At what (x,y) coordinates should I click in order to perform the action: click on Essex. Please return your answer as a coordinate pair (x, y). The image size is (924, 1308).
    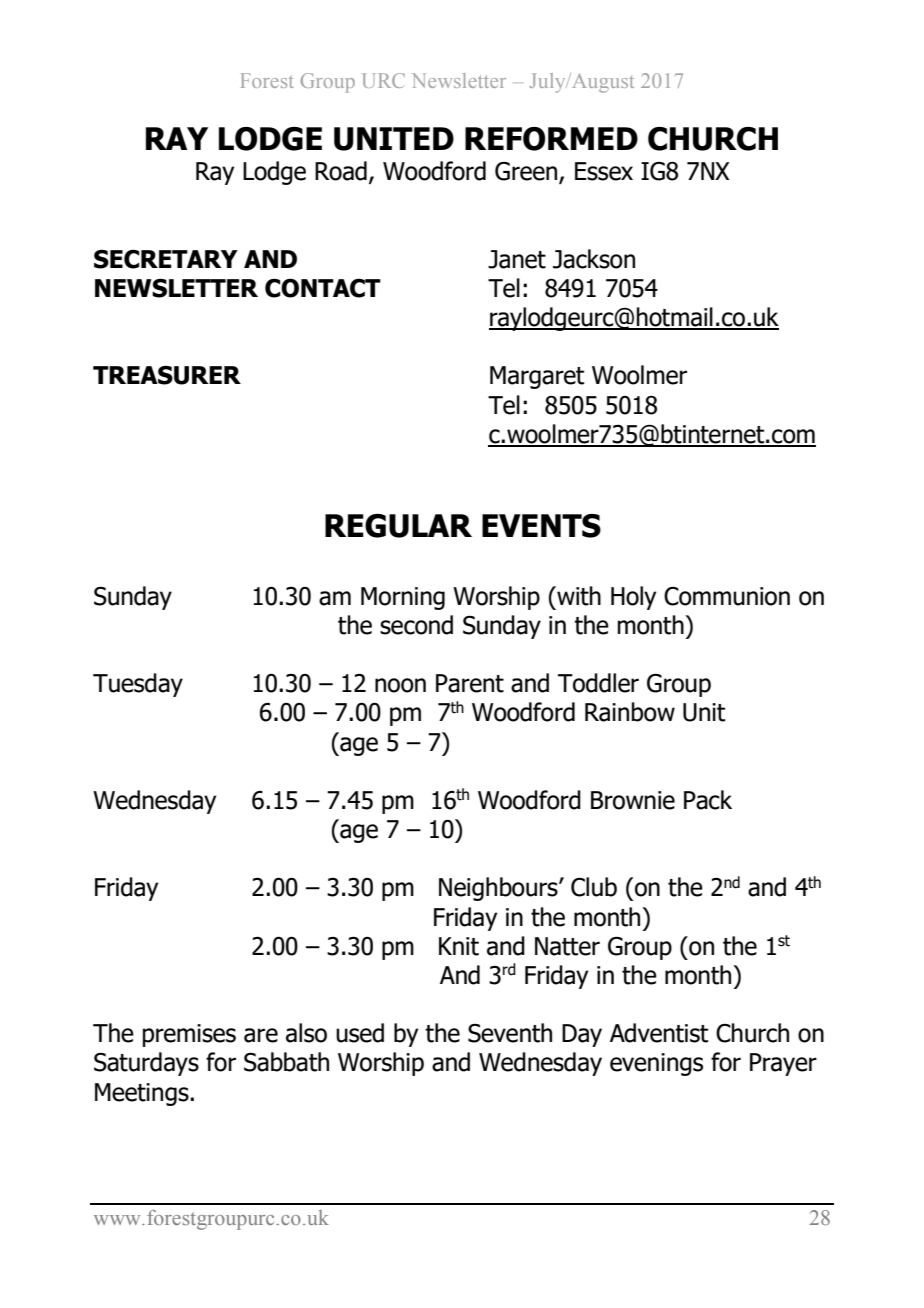
    Looking at the image, I should click on (604, 171).
